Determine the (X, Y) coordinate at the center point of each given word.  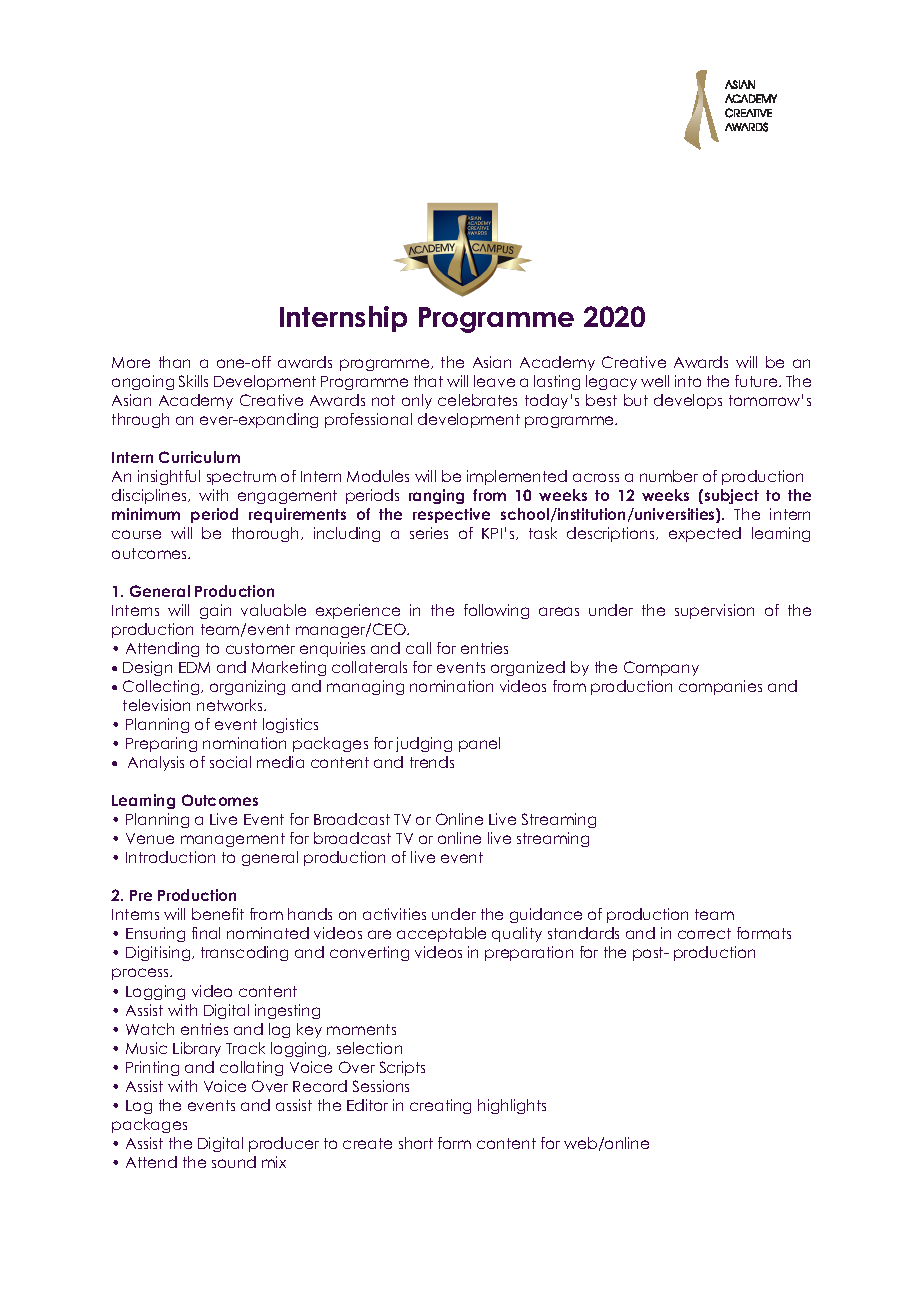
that (428, 381)
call (418, 648)
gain (215, 611)
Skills (193, 381)
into (688, 381)
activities (394, 914)
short (416, 1143)
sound (234, 1162)
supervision (714, 611)
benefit (218, 914)
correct (704, 933)
